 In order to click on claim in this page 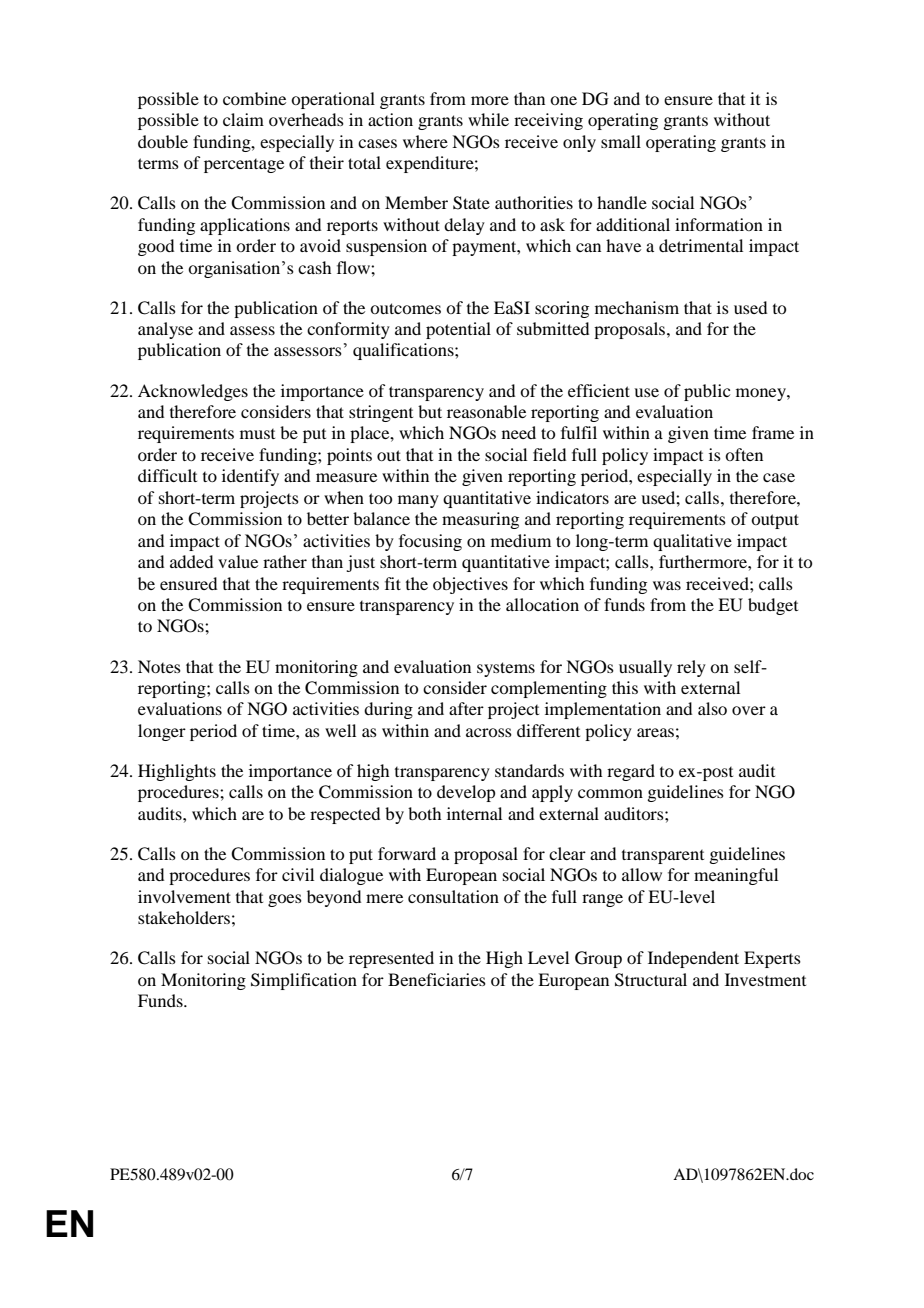, I will do `click(243, 119)`.
